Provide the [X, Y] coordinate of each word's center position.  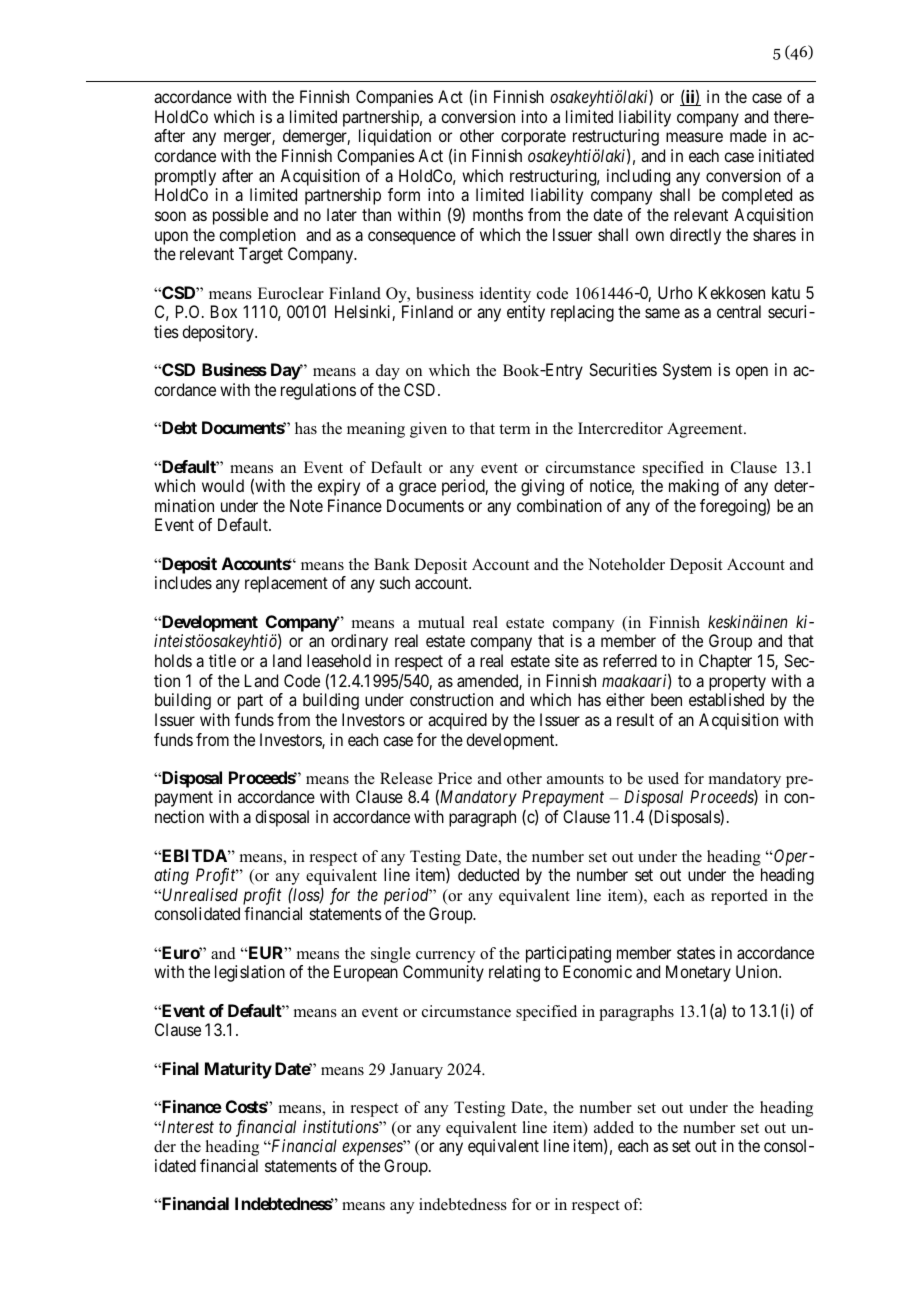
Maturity [238, 1070]
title [222, 660]
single [391, 955]
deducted [488, 874]
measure [694, 137]
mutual [441, 622]
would [223, 485]
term [514, 429]
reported [739, 897]
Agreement [706, 430]
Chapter [725, 662]
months [498, 214]
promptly [185, 177]
